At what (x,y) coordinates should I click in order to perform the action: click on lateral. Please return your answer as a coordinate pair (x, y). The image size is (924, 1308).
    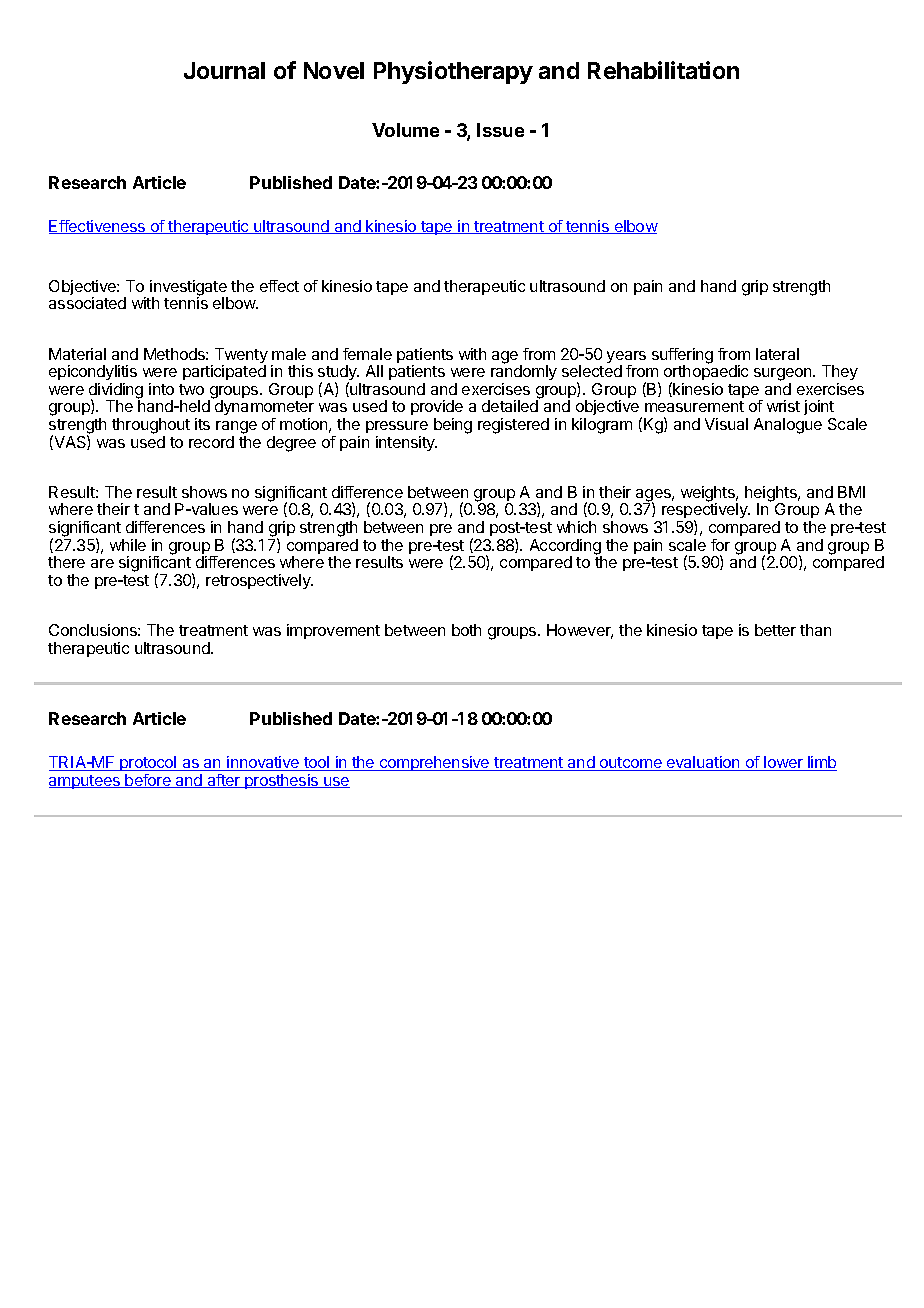
    Looking at the image, I should click on (777, 354).
